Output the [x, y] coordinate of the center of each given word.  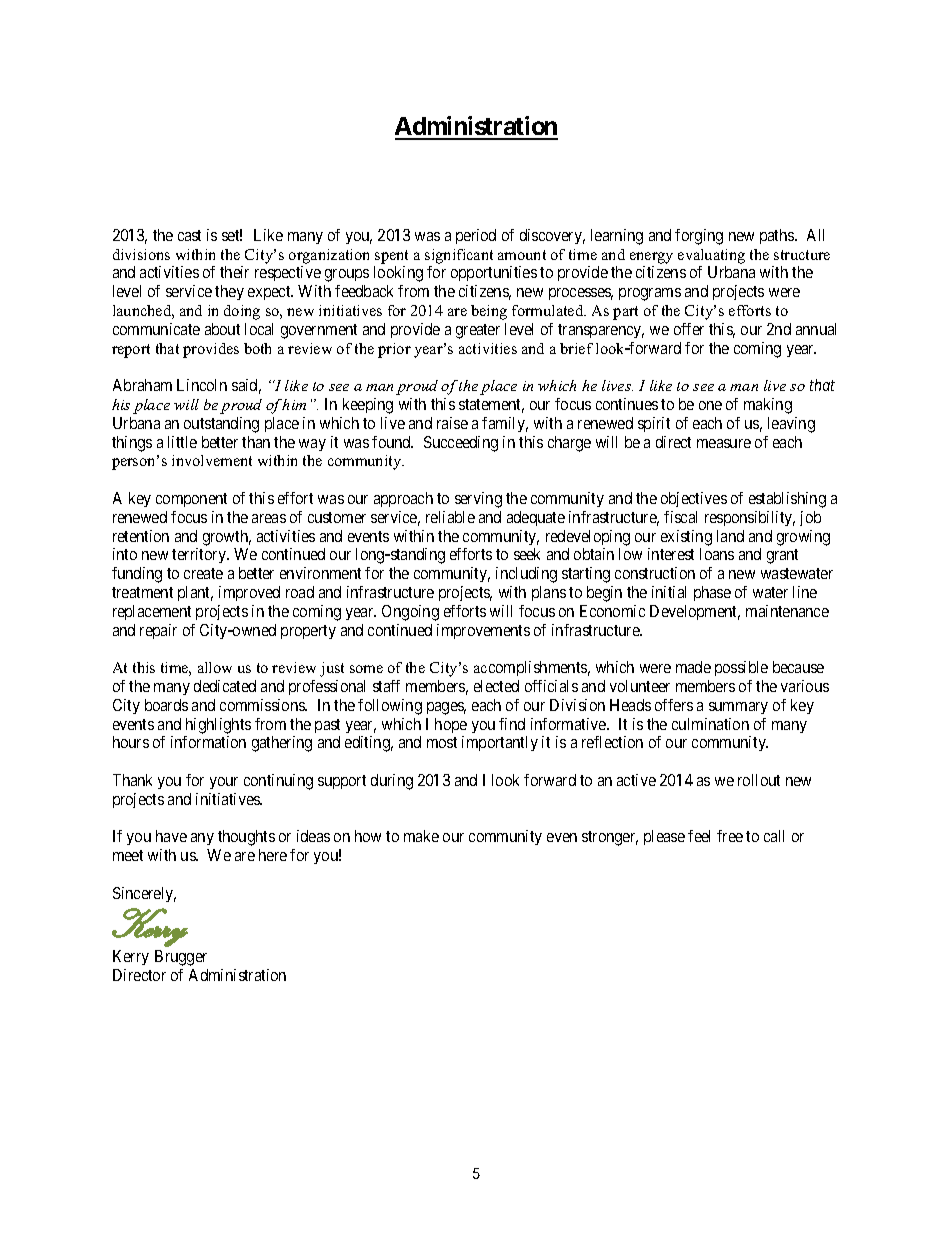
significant [459, 256]
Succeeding [461, 444]
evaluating [711, 256]
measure [724, 443]
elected [496, 686]
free [730, 836]
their [234, 272]
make [421, 836]
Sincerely [144, 894]
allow [215, 667]
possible [741, 668]
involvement [212, 460]
